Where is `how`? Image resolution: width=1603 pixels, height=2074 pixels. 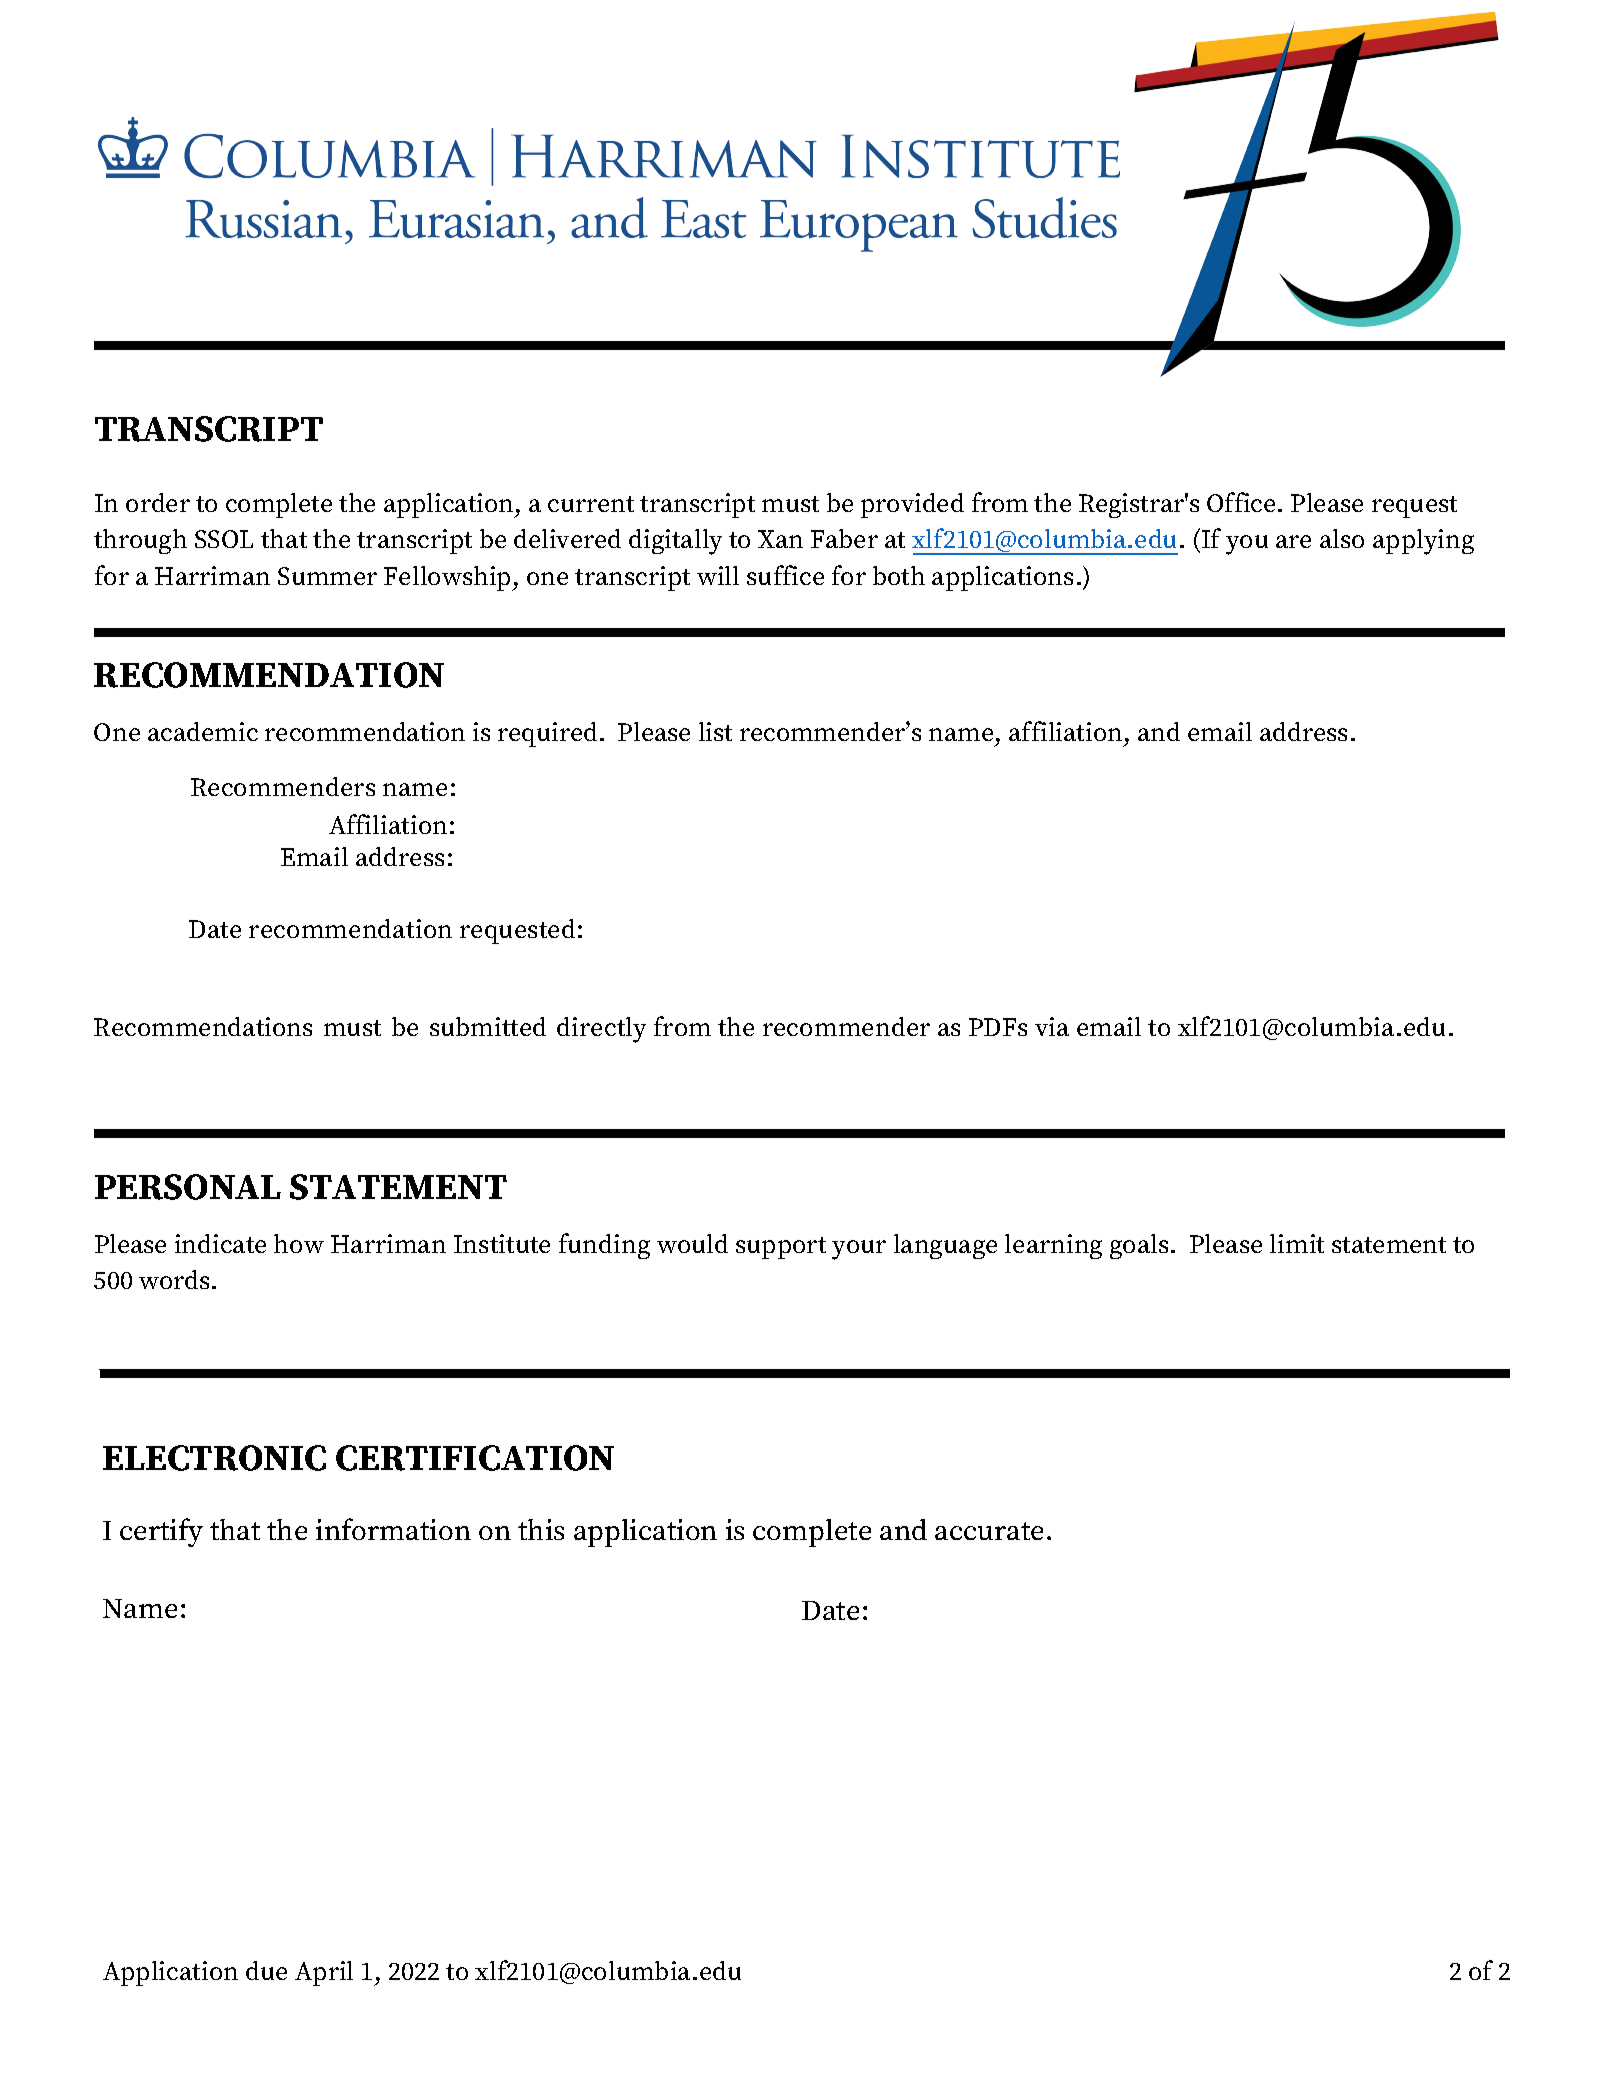 how is located at coordinates (299, 1243).
